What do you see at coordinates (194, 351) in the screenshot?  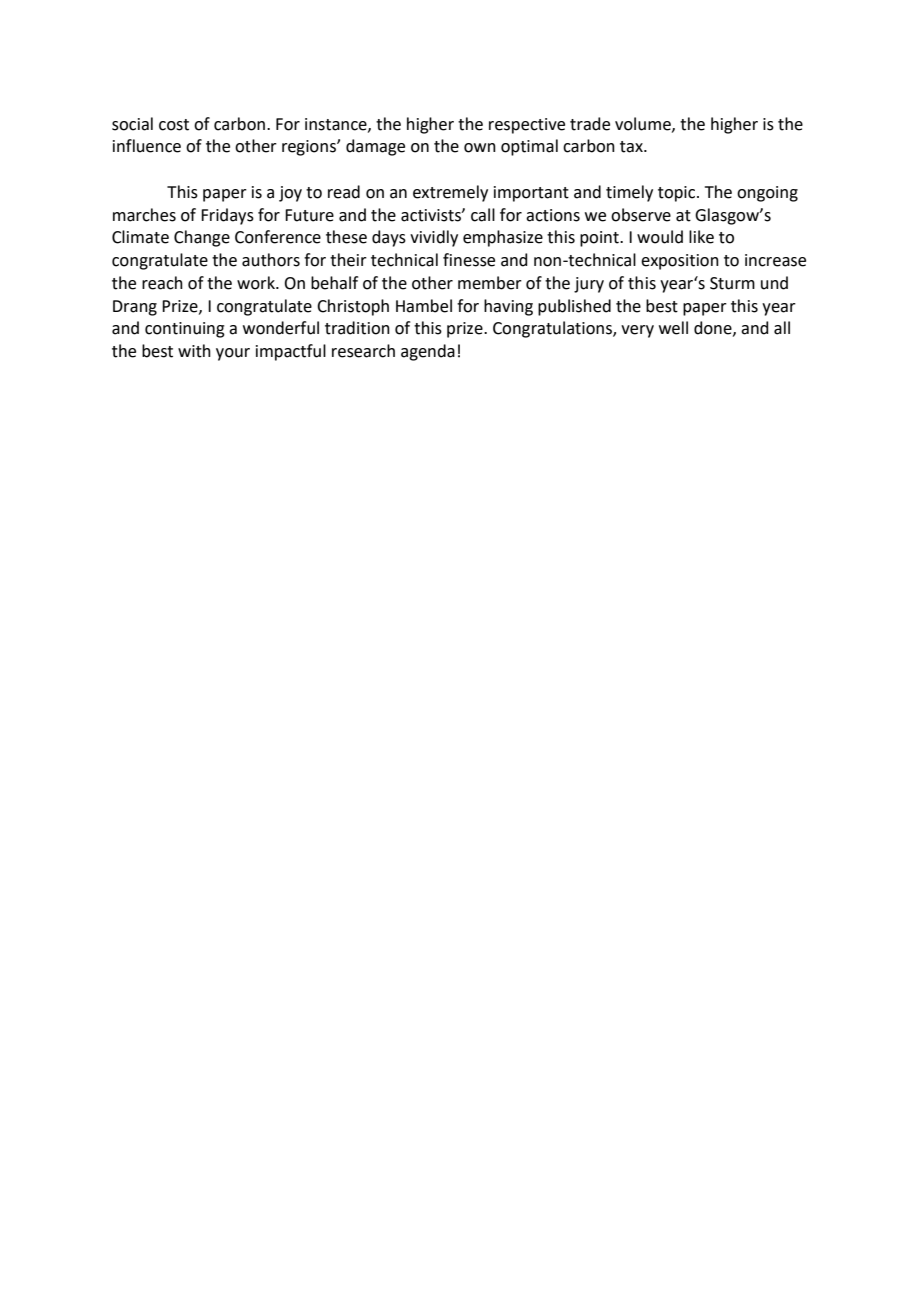 I see `with` at bounding box center [194, 351].
